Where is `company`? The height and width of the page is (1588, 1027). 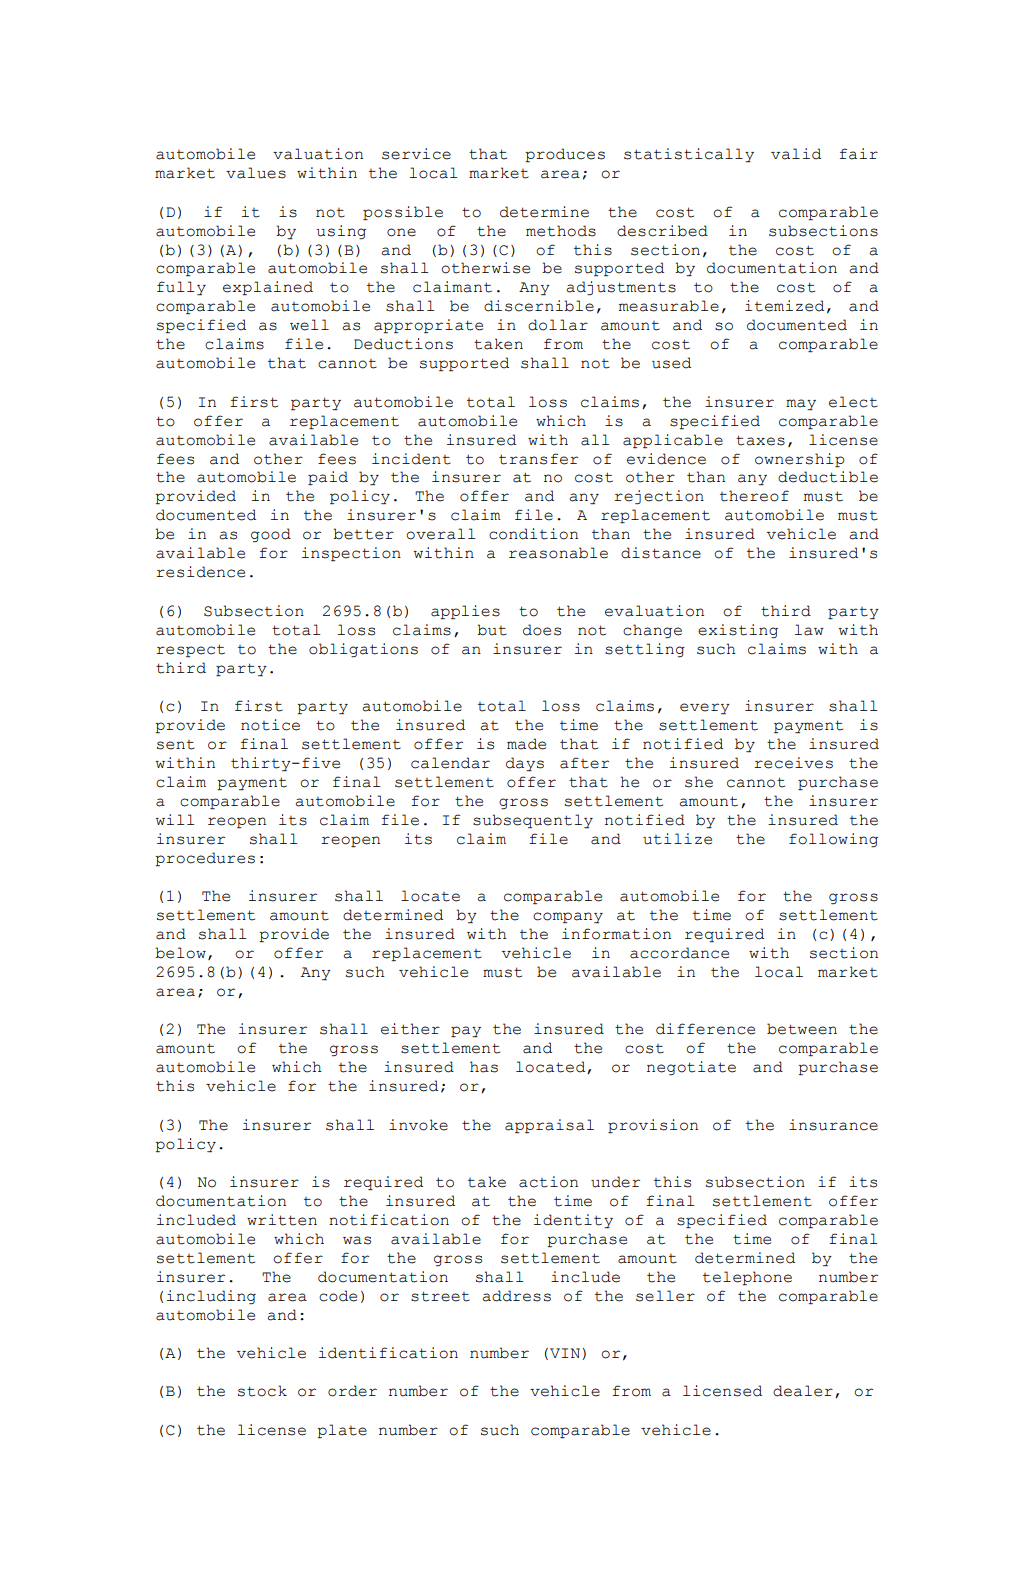 company is located at coordinates (568, 917).
